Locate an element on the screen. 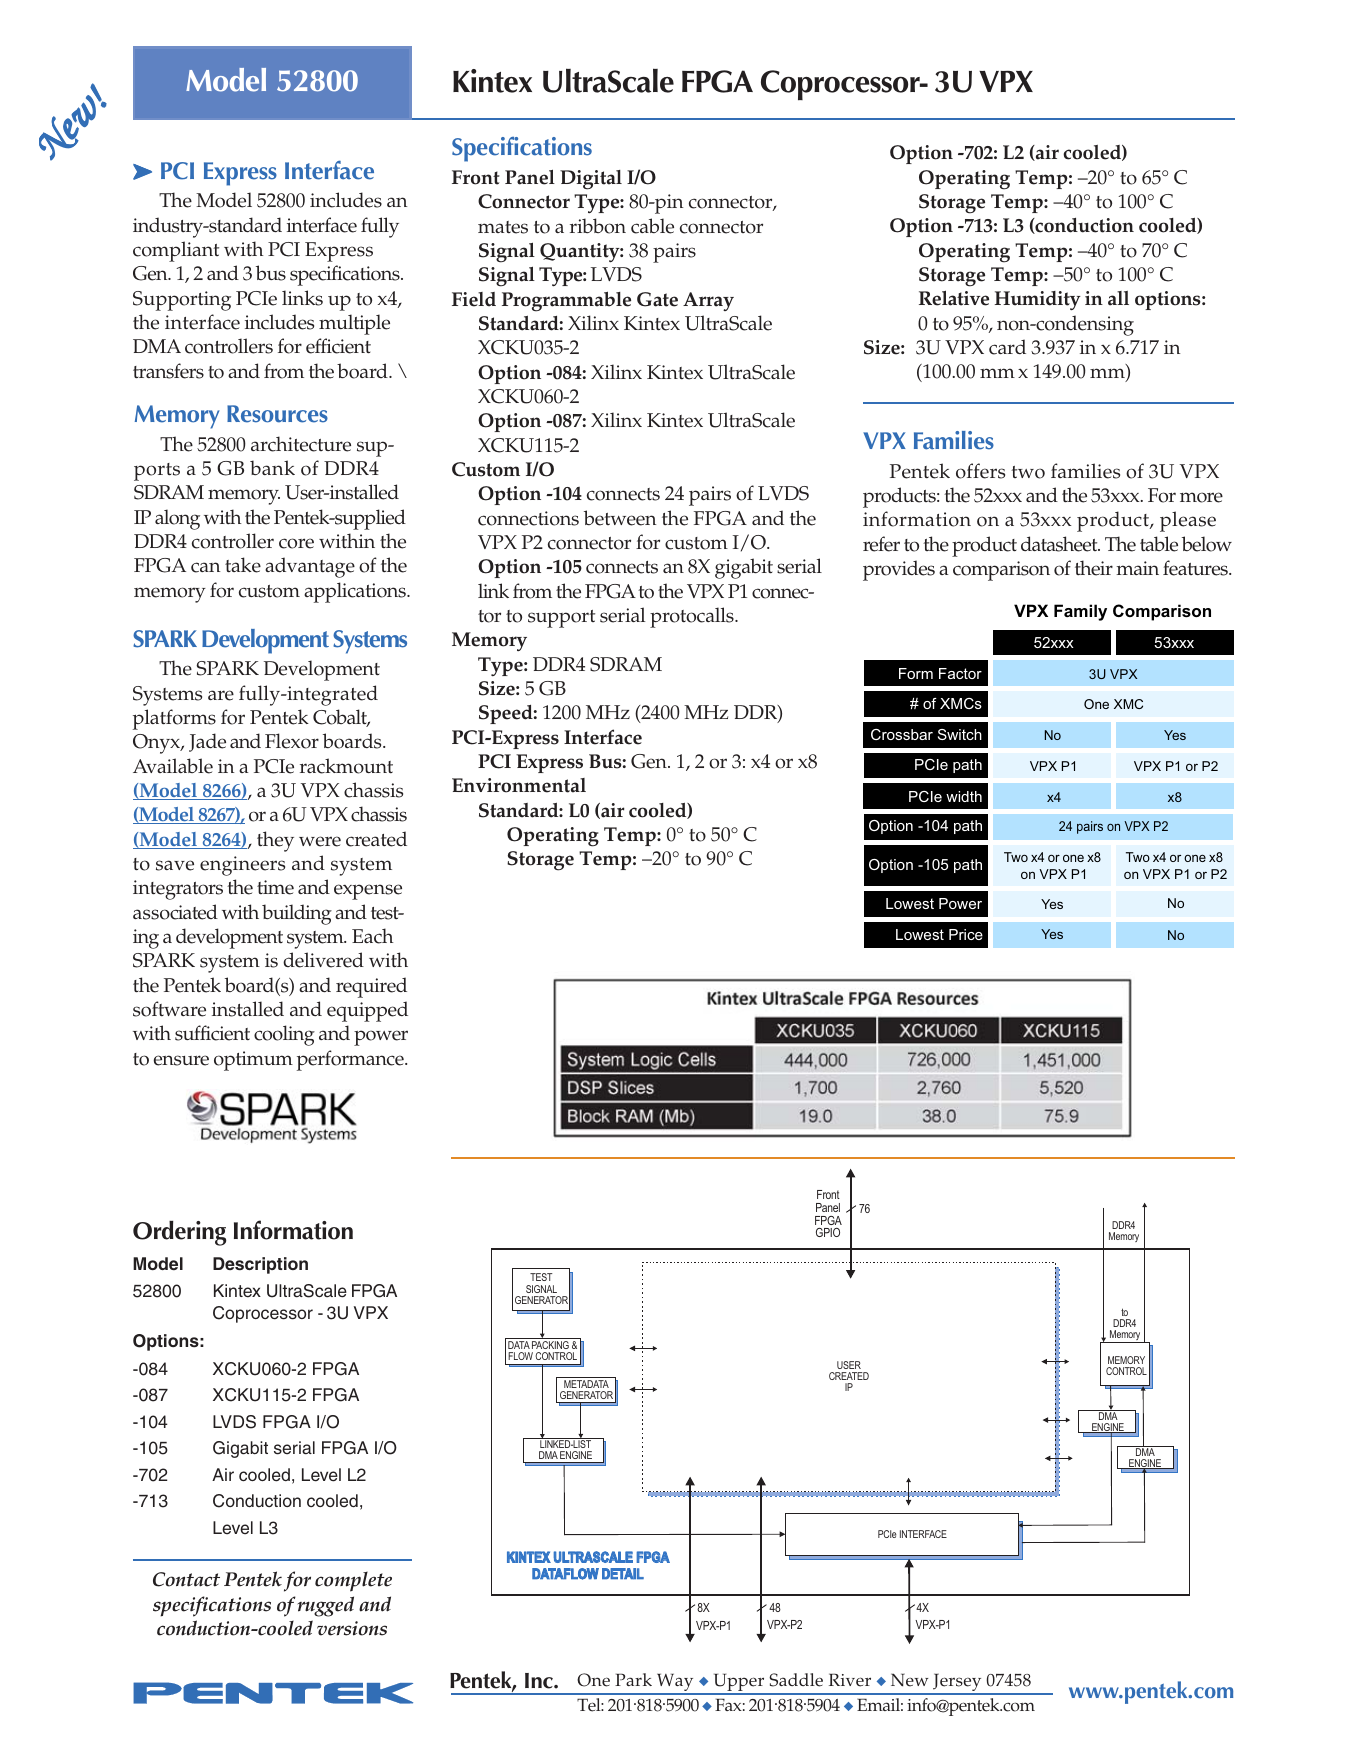 This screenshot has width=1354, height=1752. compliant is located at coordinates (176, 251).
